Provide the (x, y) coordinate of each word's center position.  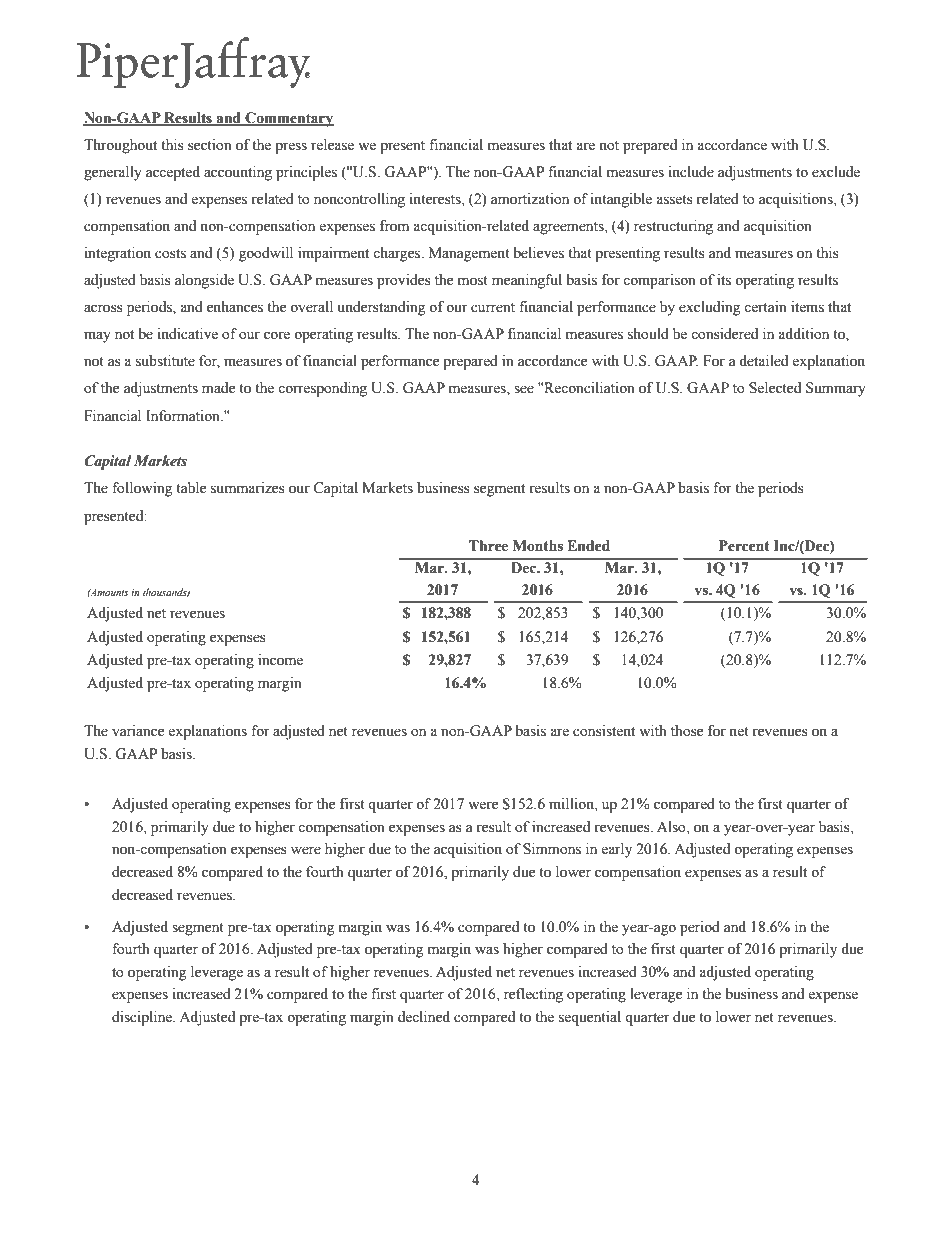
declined (424, 1017)
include (691, 172)
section (210, 145)
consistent (604, 731)
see (524, 389)
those (687, 731)
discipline (143, 1018)
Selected (775, 388)
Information (184, 416)
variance (138, 731)
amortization (530, 199)
